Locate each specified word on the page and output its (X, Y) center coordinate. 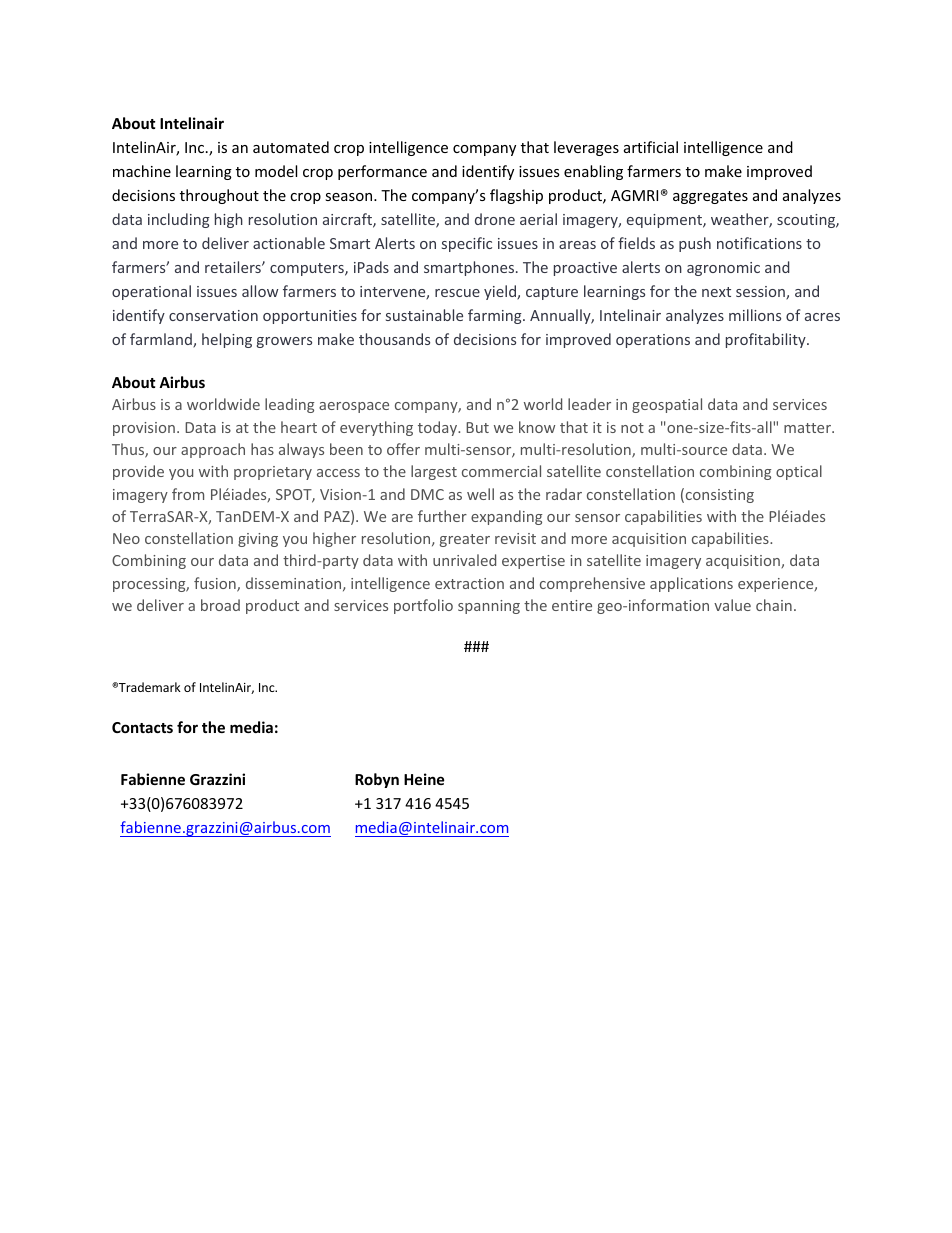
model (276, 171)
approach (213, 450)
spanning (489, 607)
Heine (424, 779)
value (732, 605)
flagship (516, 196)
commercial (501, 471)
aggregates (710, 197)
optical (799, 472)
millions (755, 315)
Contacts (142, 727)
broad (220, 605)
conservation (213, 315)
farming (496, 316)
